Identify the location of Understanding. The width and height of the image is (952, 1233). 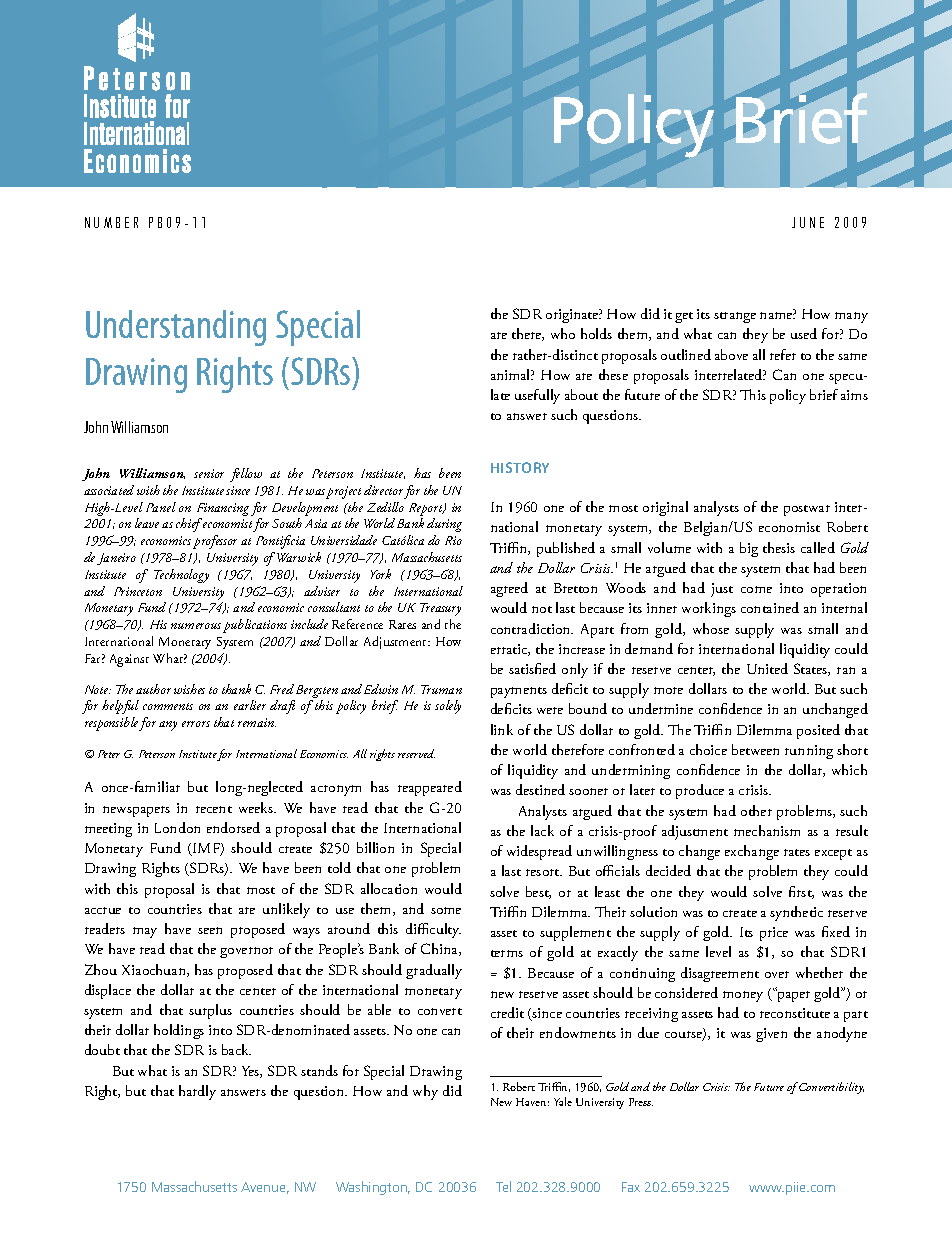
(176, 328).
